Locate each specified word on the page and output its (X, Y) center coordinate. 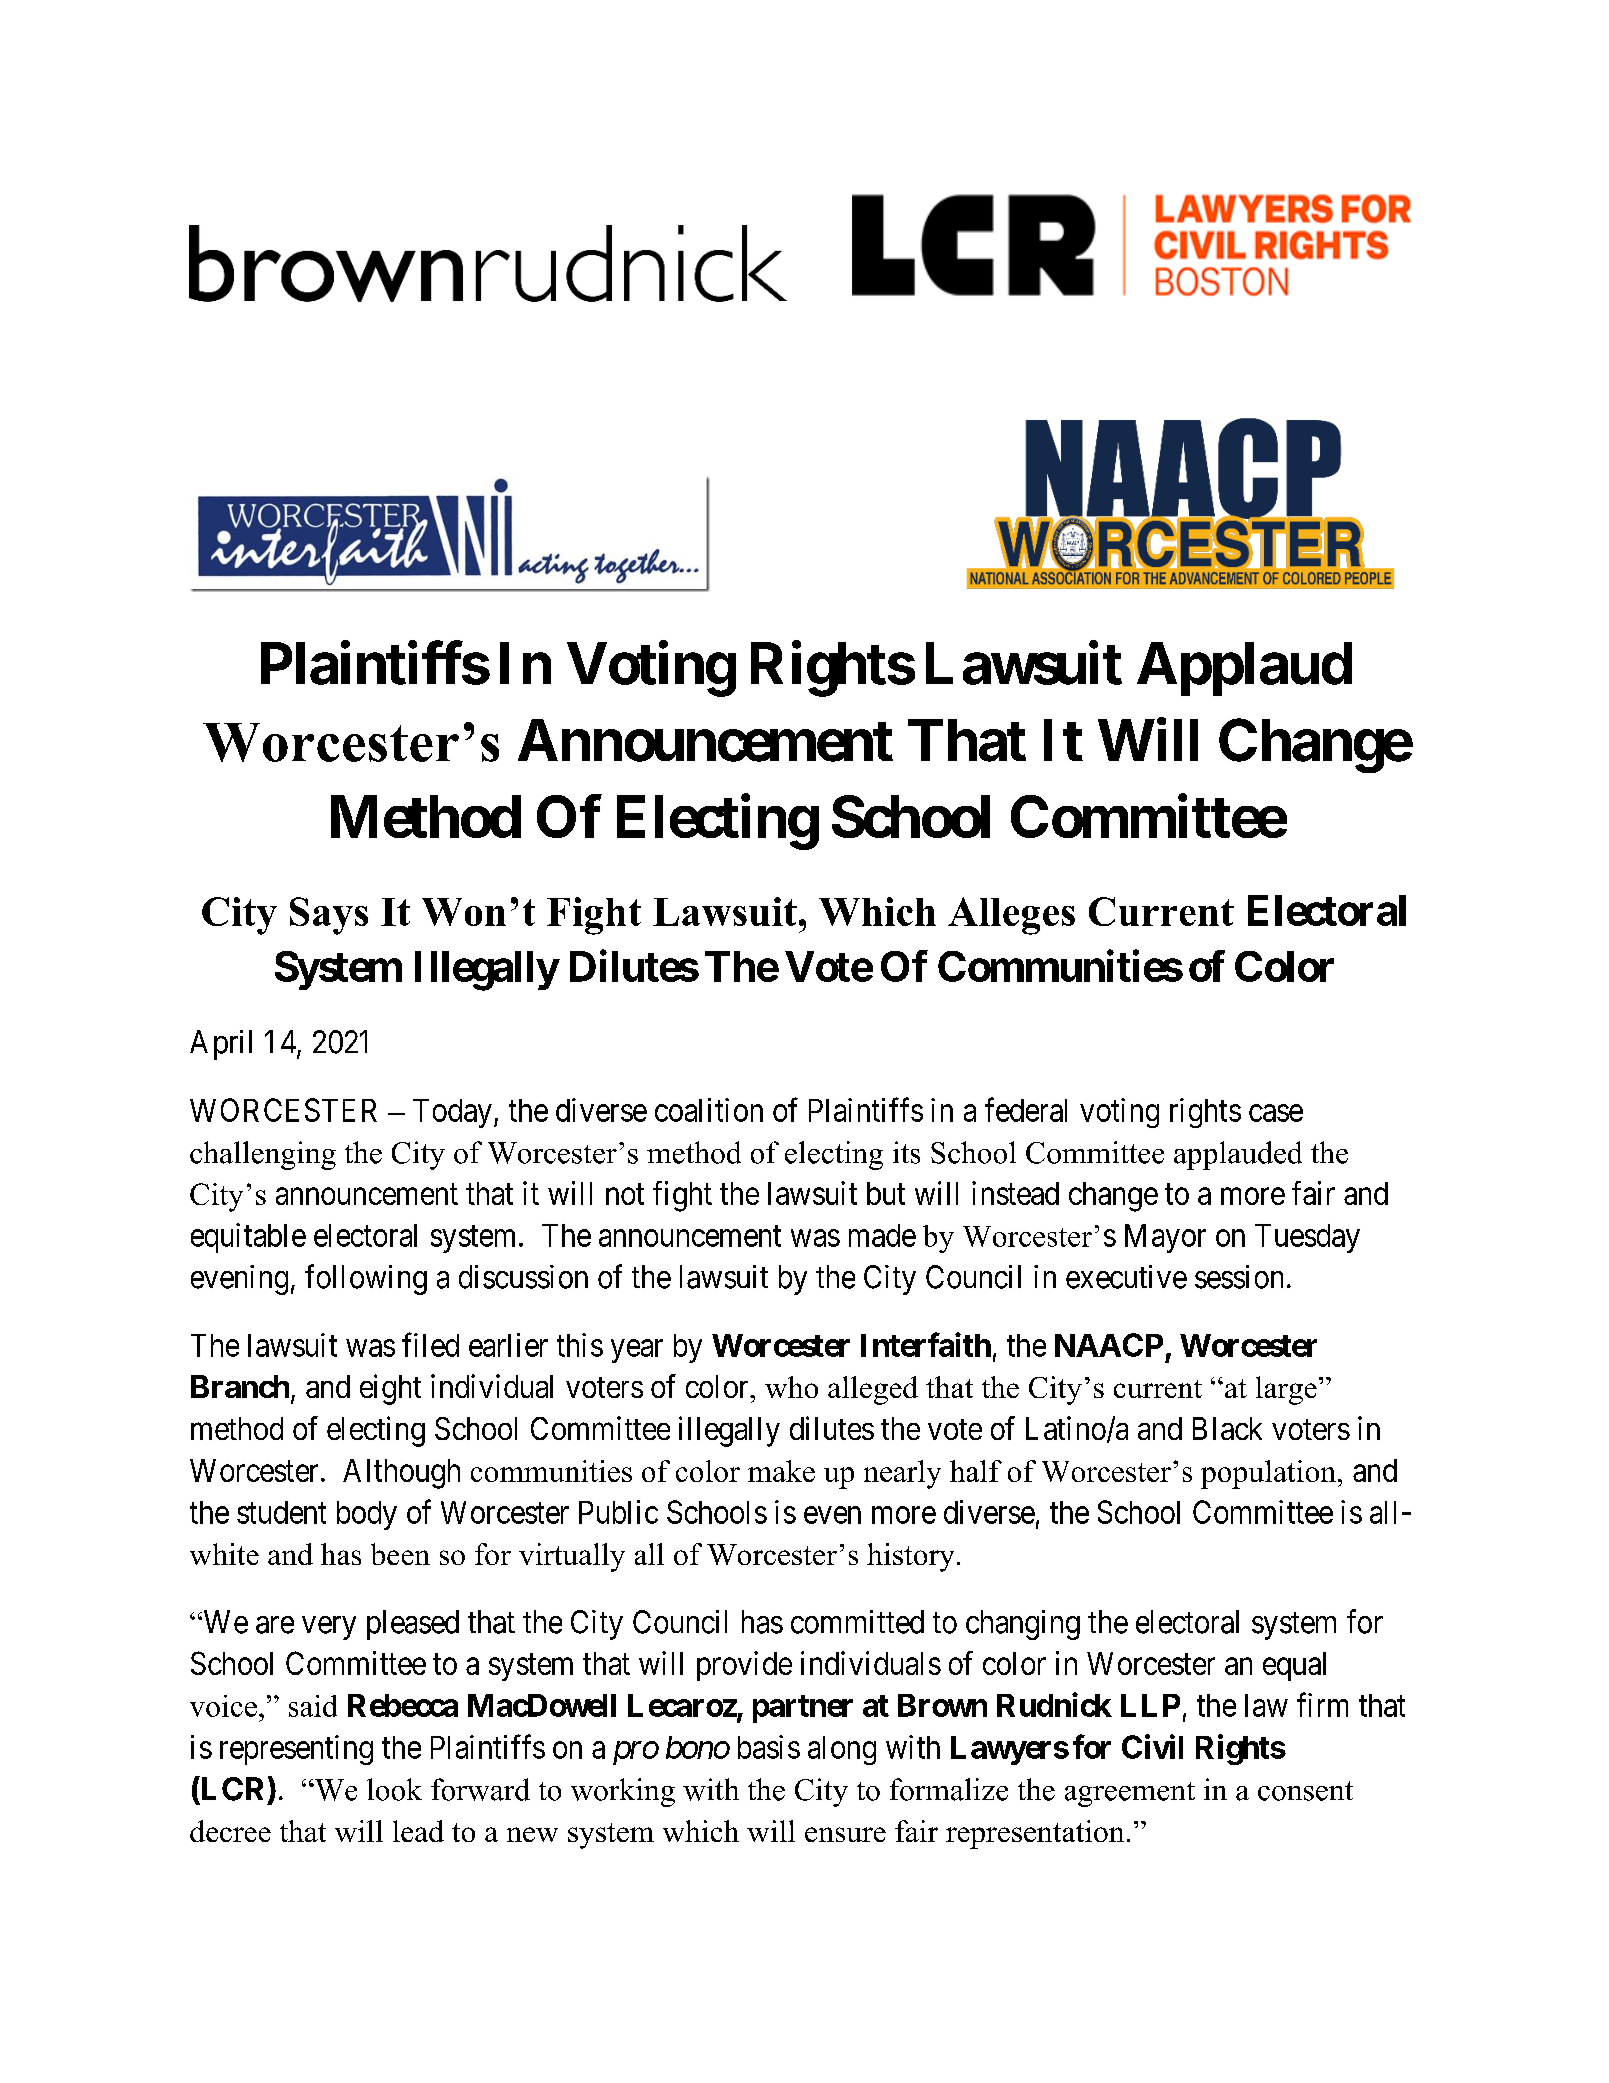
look (394, 1789)
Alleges (1011, 916)
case (1276, 1113)
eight (390, 1389)
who (791, 1387)
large (1286, 1390)
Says (329, 916)
